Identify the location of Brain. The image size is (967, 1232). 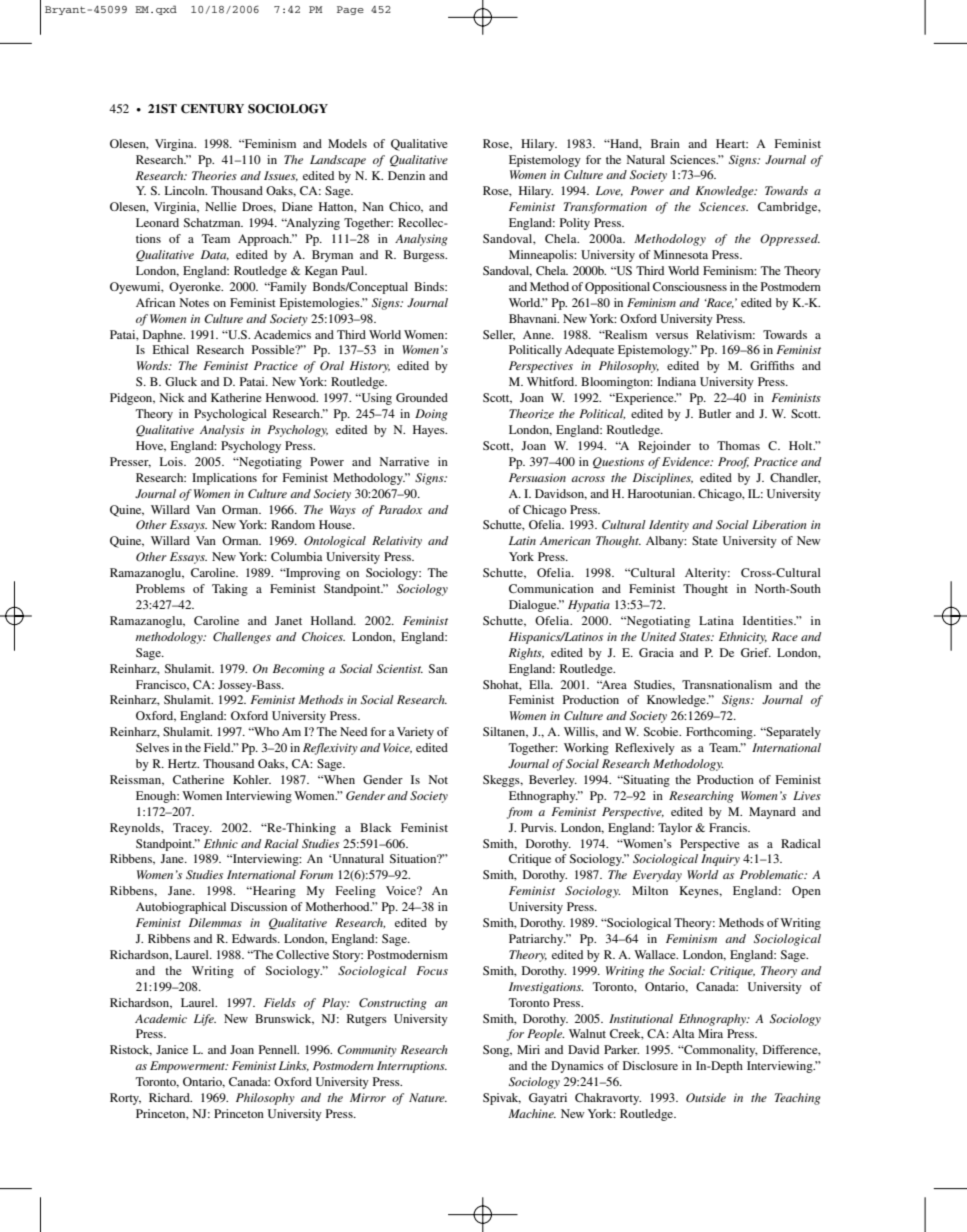
(665, 143).
